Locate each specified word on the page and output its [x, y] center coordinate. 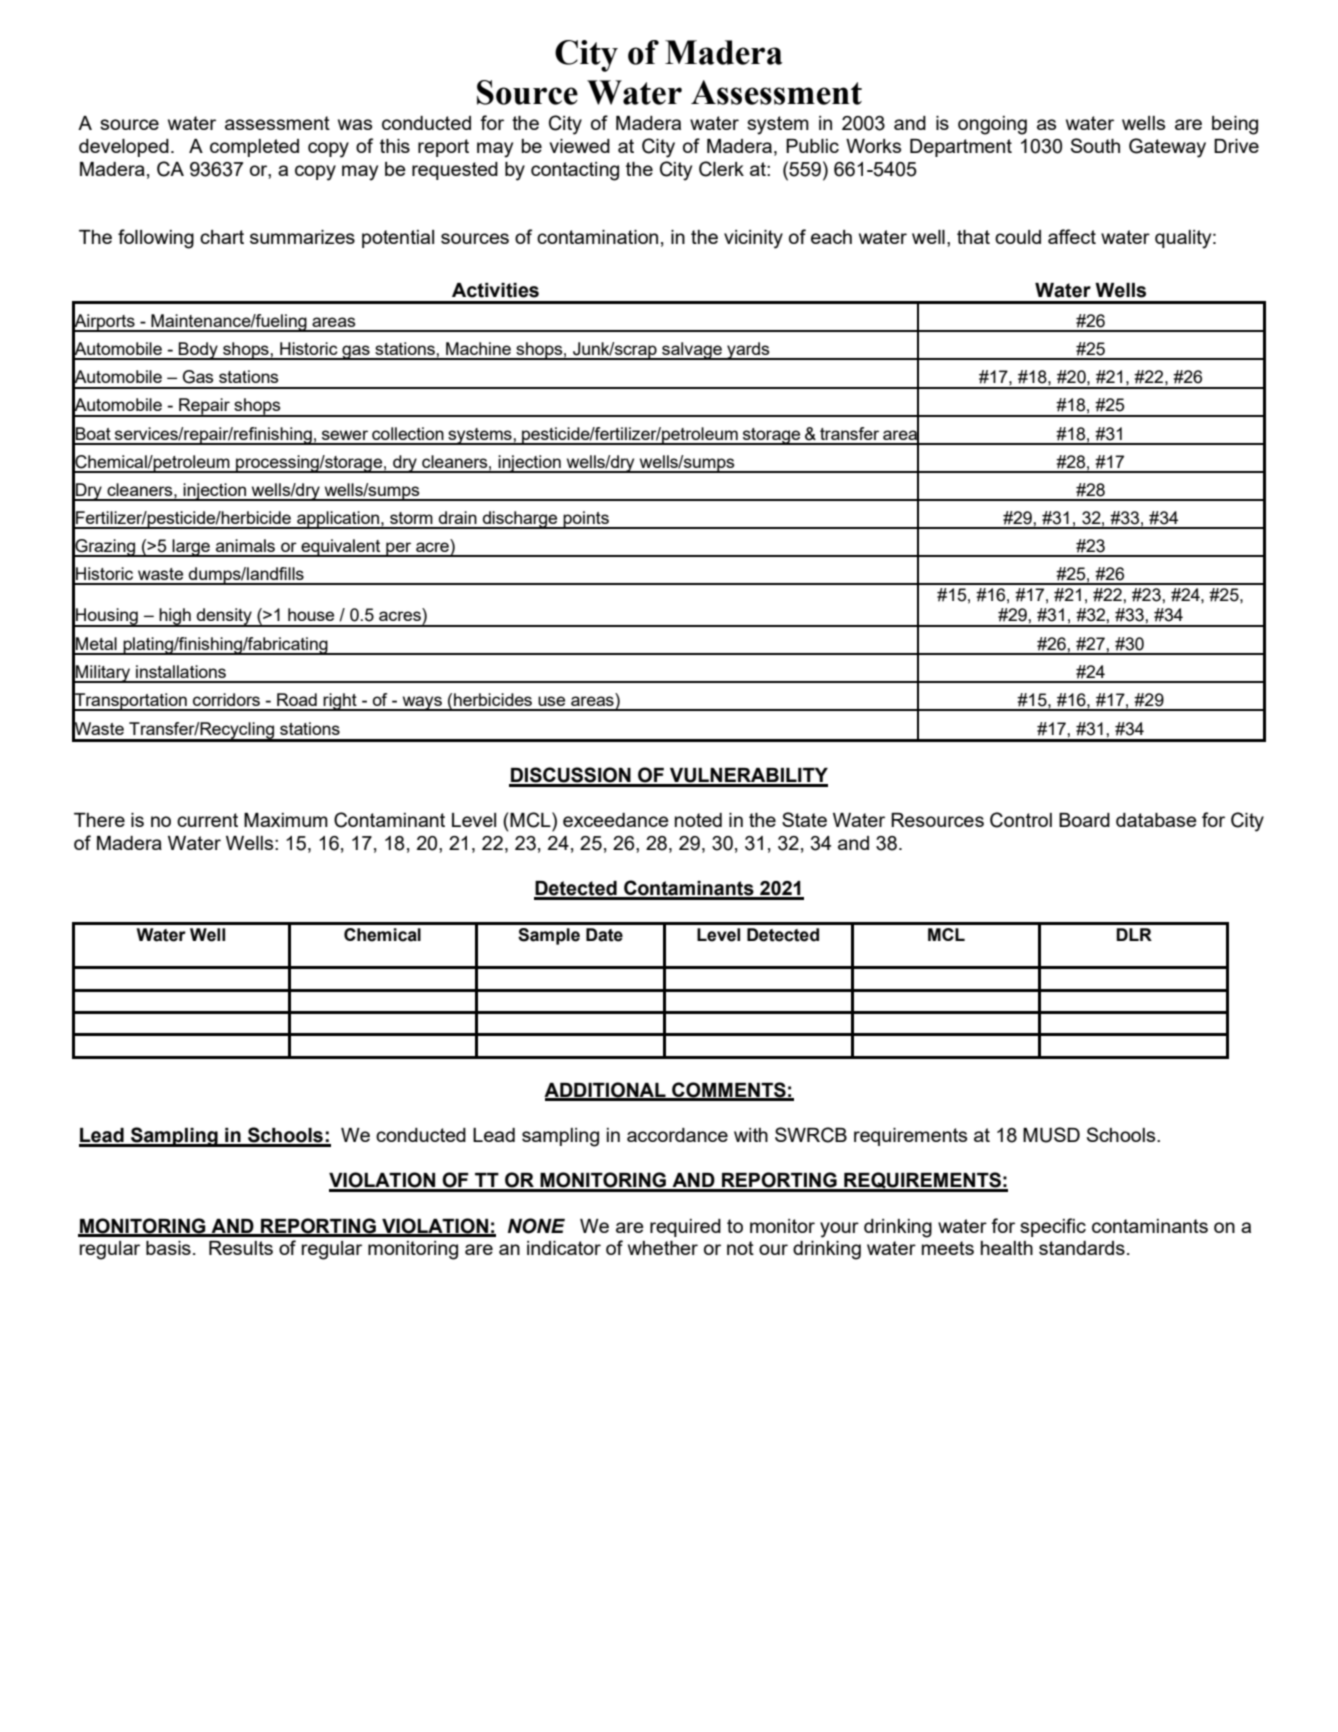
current [207, 820]
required [685, 1228]
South [1095, 145]
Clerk [721, 169]
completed [254, 148]
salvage [692, 351]
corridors [226, 699]
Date [604, 935]
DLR [1134, 934]
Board [1084, 820]
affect [1072, 236]
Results [241, 1248]
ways [422, 703]
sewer [345, 435]
